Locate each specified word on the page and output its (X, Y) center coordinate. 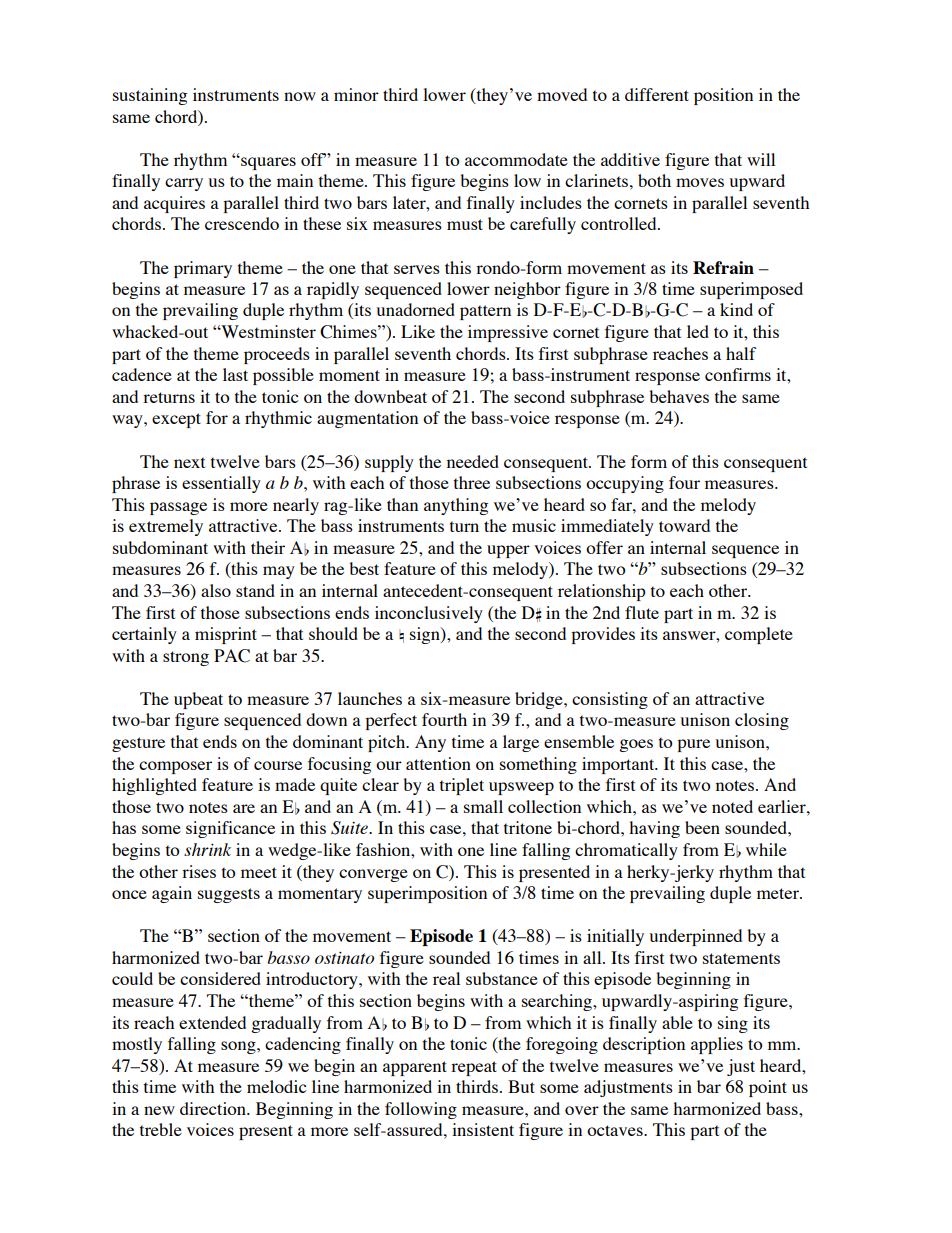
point (768, 1088)
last (235, 374)
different (657, 94)
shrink (207, 849)
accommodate (516, 159)
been (702, 827)
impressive (508, 333)
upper (508, 551)
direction (214, 1108)
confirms (738, 374)
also (216, 590)
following (421, 1110)
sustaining (150, 96)
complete (759, 635)
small (483, 806)
